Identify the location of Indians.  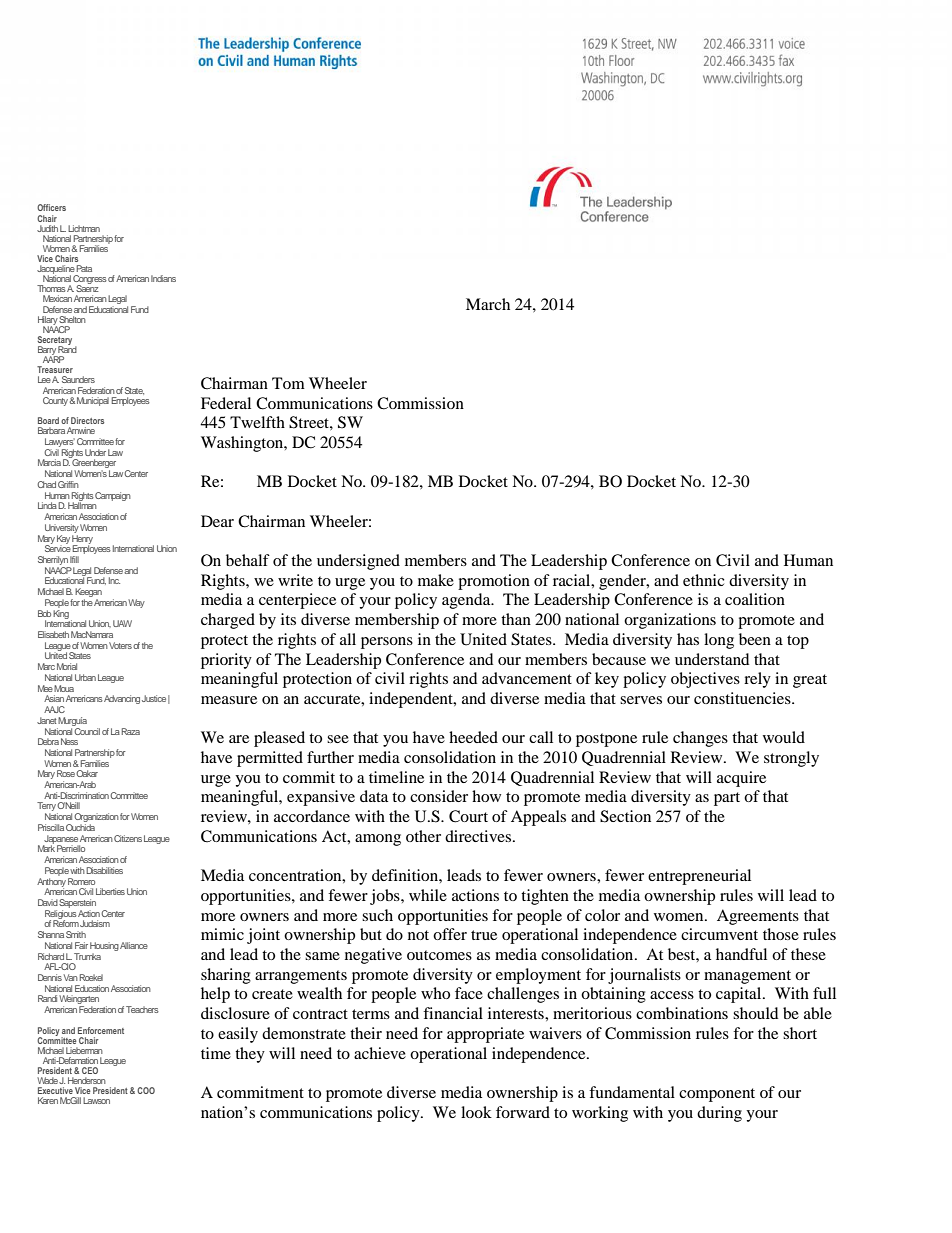
(163, 278).
